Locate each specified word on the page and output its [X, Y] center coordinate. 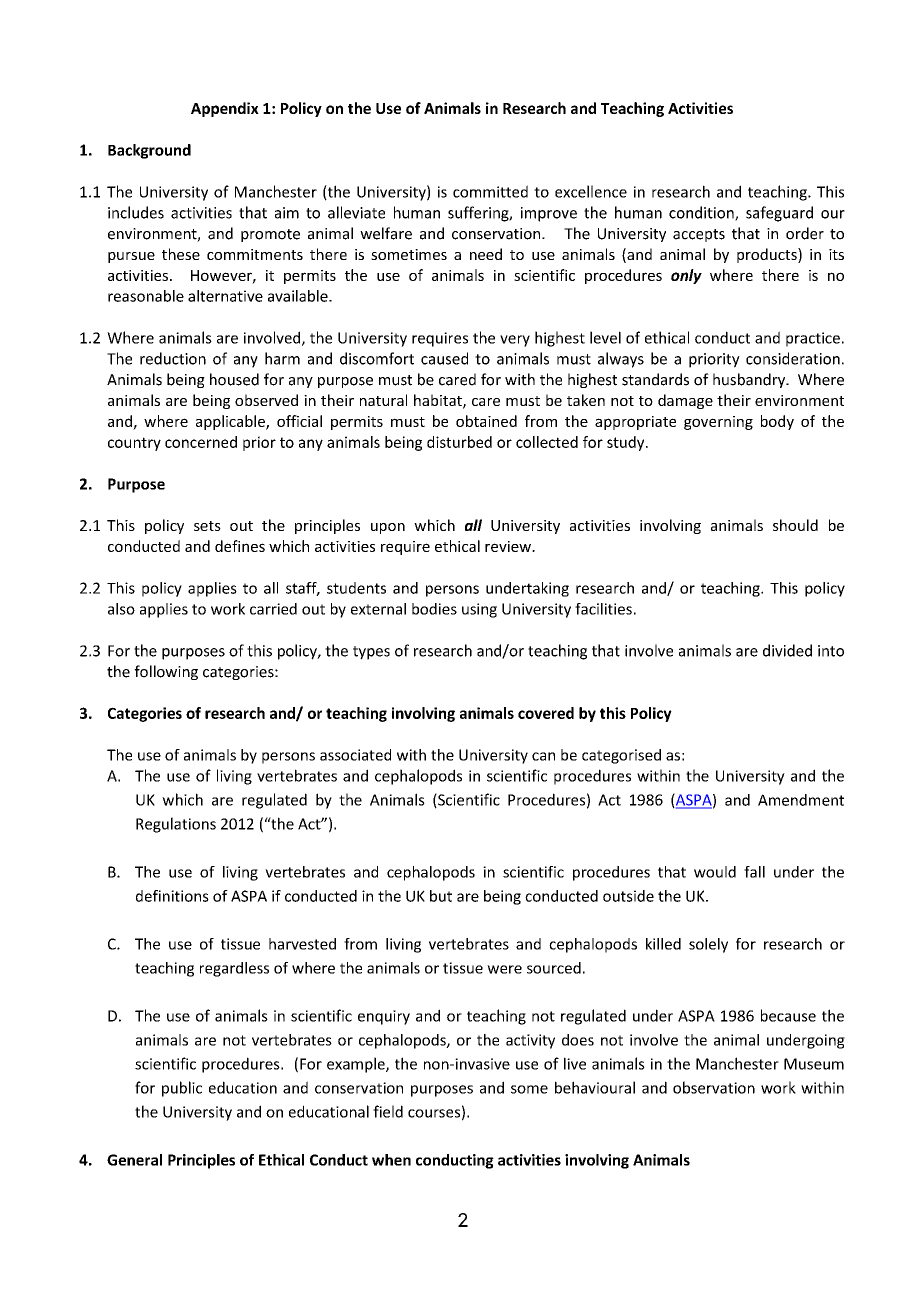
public [182, 1089]
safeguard [779, 214]
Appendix [225, 109]
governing [718, 423]
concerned [201, 442]
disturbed [459, 442]
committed [490, 191]
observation [714, 1087]
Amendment [801, 800]
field [388, 1111]
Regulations [176, 825]
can [543, 756]
